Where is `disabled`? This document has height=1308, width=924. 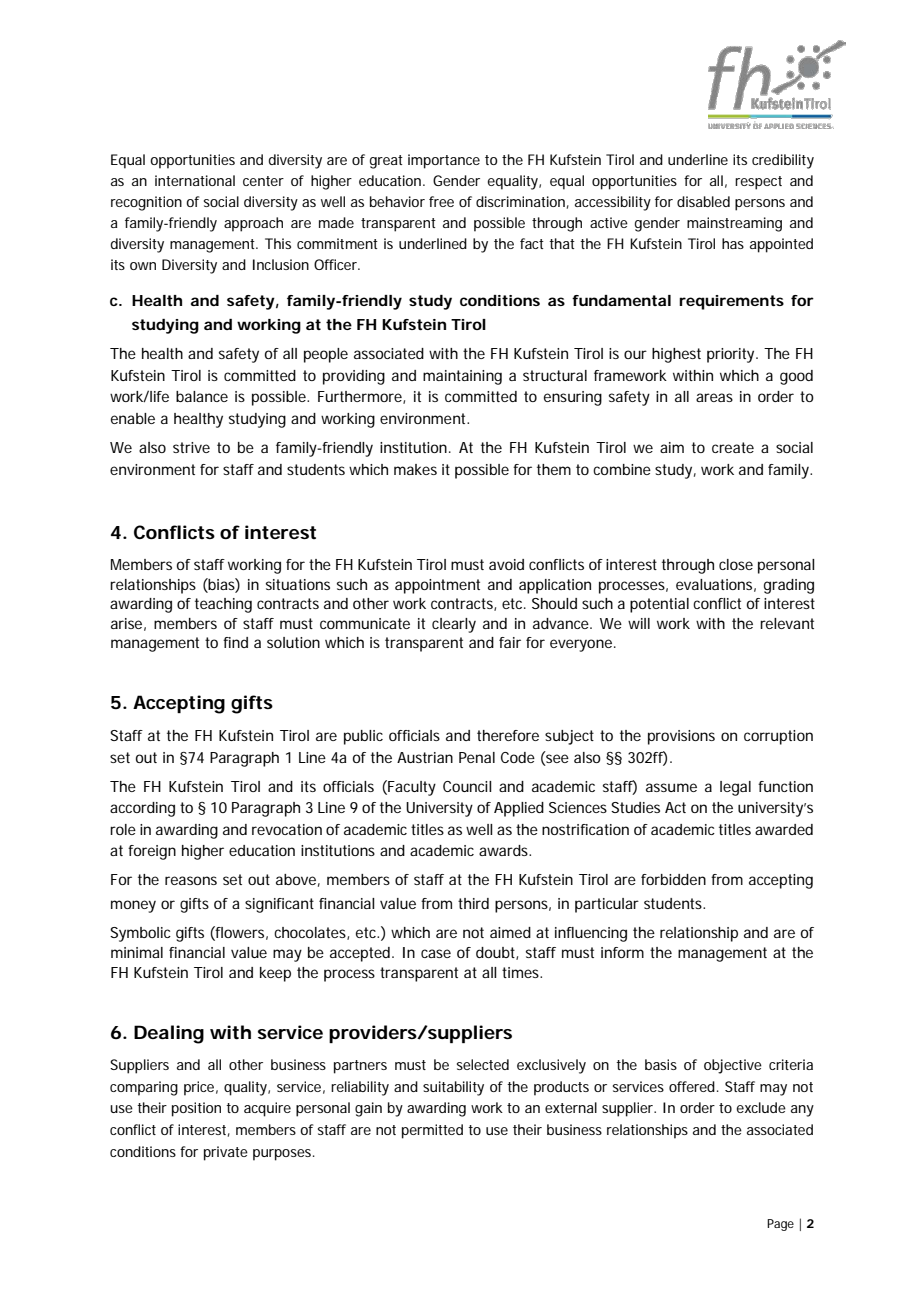
disabled is located at coordinates (703, 201).
